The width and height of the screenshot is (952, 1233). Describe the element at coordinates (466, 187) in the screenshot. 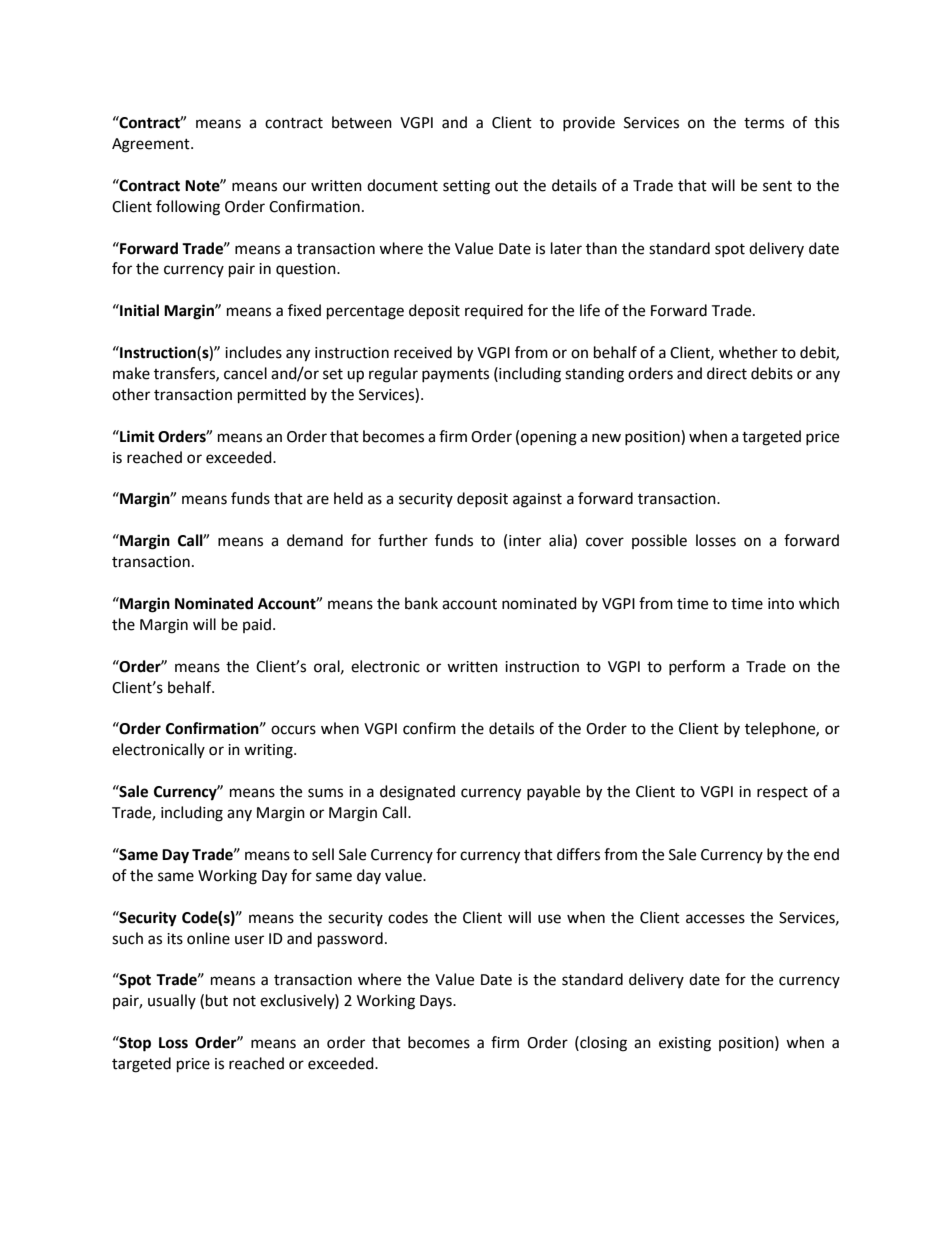

I see `setting` at that location.
